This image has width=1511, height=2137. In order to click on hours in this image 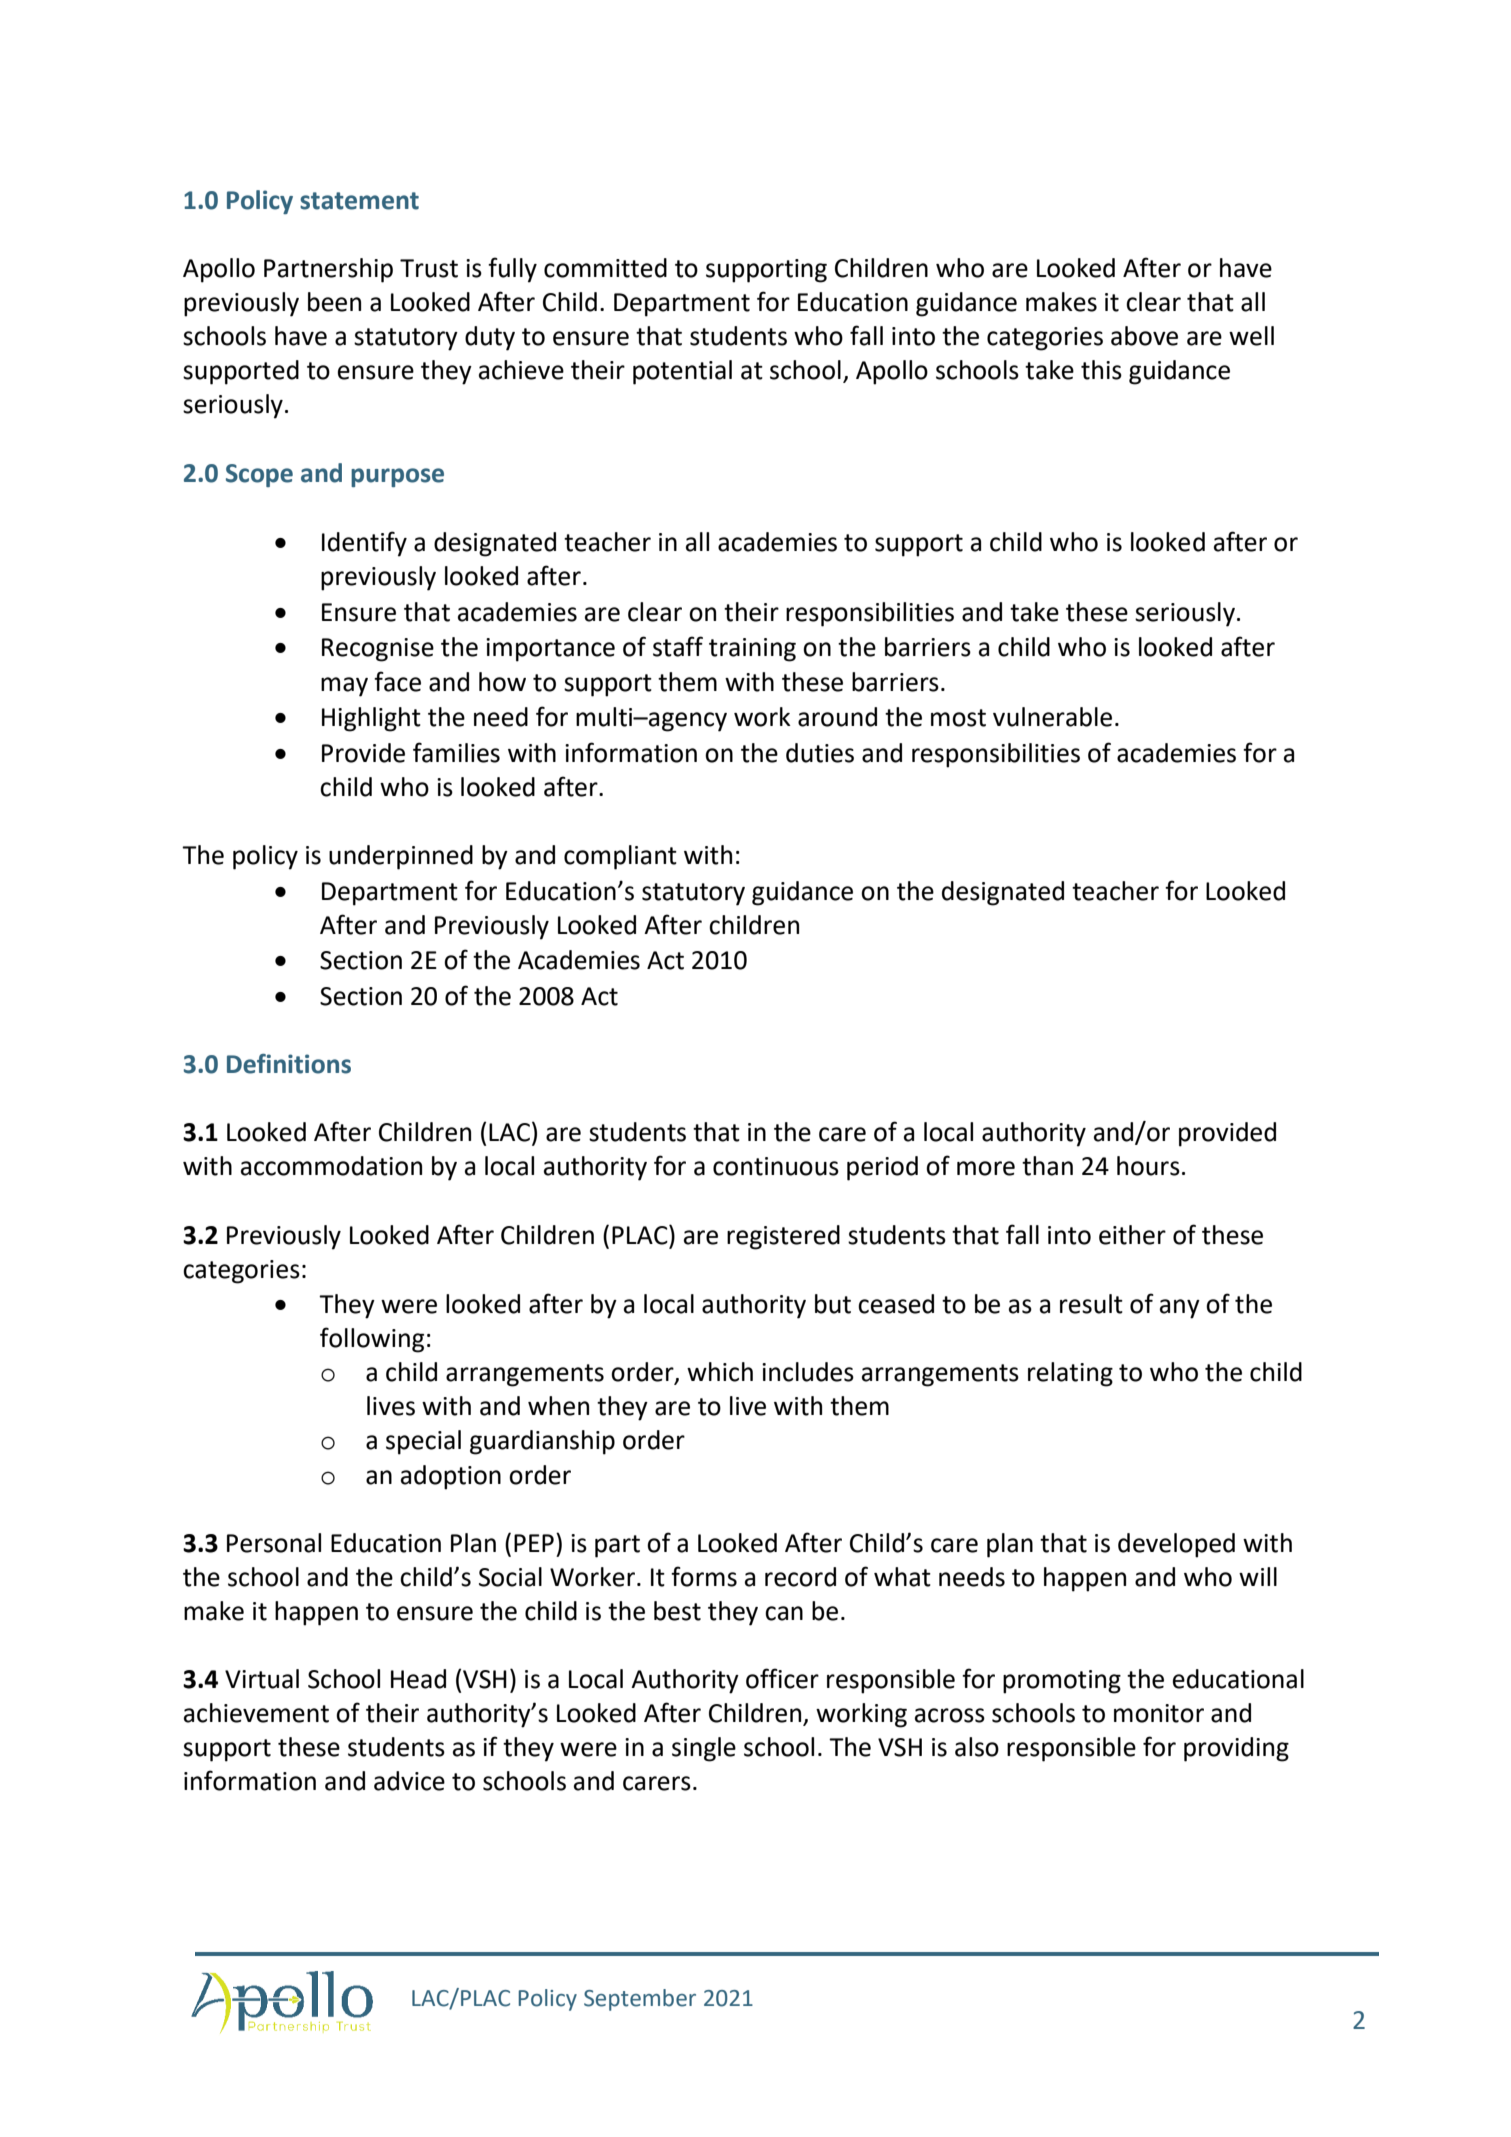, I will do `click(1148, 1166)`.
